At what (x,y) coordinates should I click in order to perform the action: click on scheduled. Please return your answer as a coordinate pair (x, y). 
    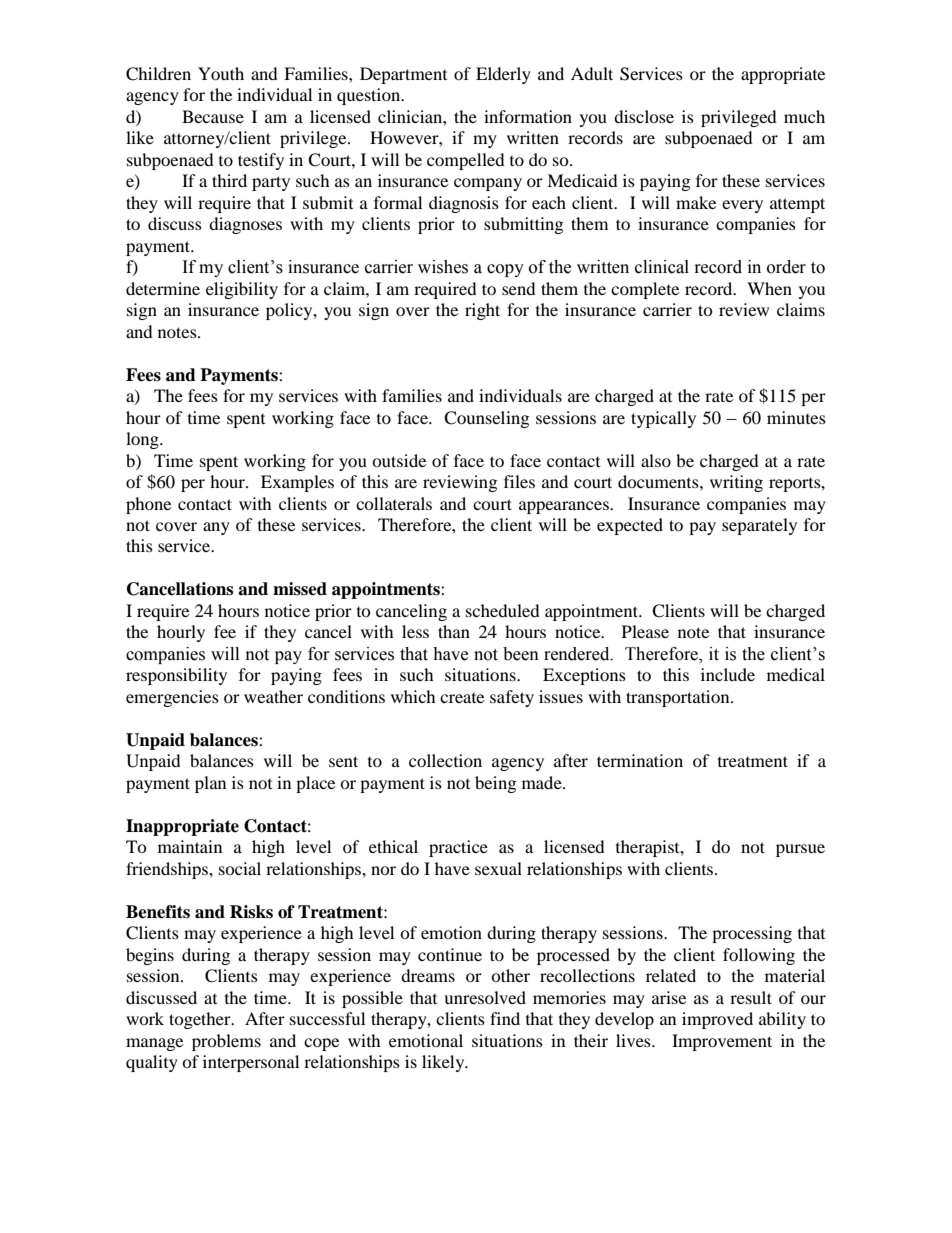
    Looking at the image, I should click on (503, 610).
